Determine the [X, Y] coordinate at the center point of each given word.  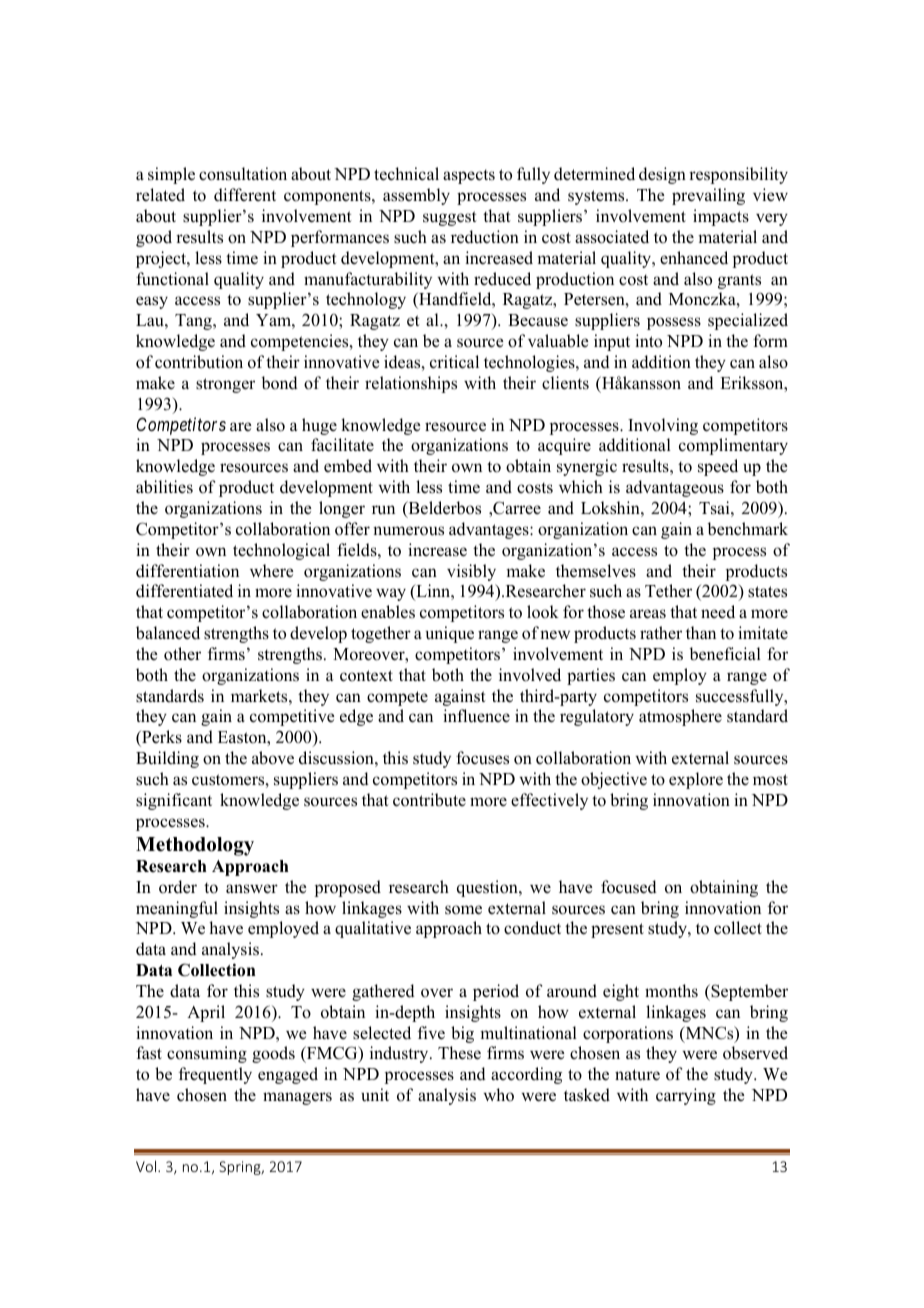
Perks [161, 738]
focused [629, 887]
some [463, 910]
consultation [243, 174]
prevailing [708, 196]
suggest [450, 218]
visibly [471, 572]
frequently [215, 1075]
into [648, 341]
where [272, 571]
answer [252, 889]
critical [454, 362]
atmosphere [680, 717]
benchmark [747, 529]
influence [476, 716]
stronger [225, 385]
